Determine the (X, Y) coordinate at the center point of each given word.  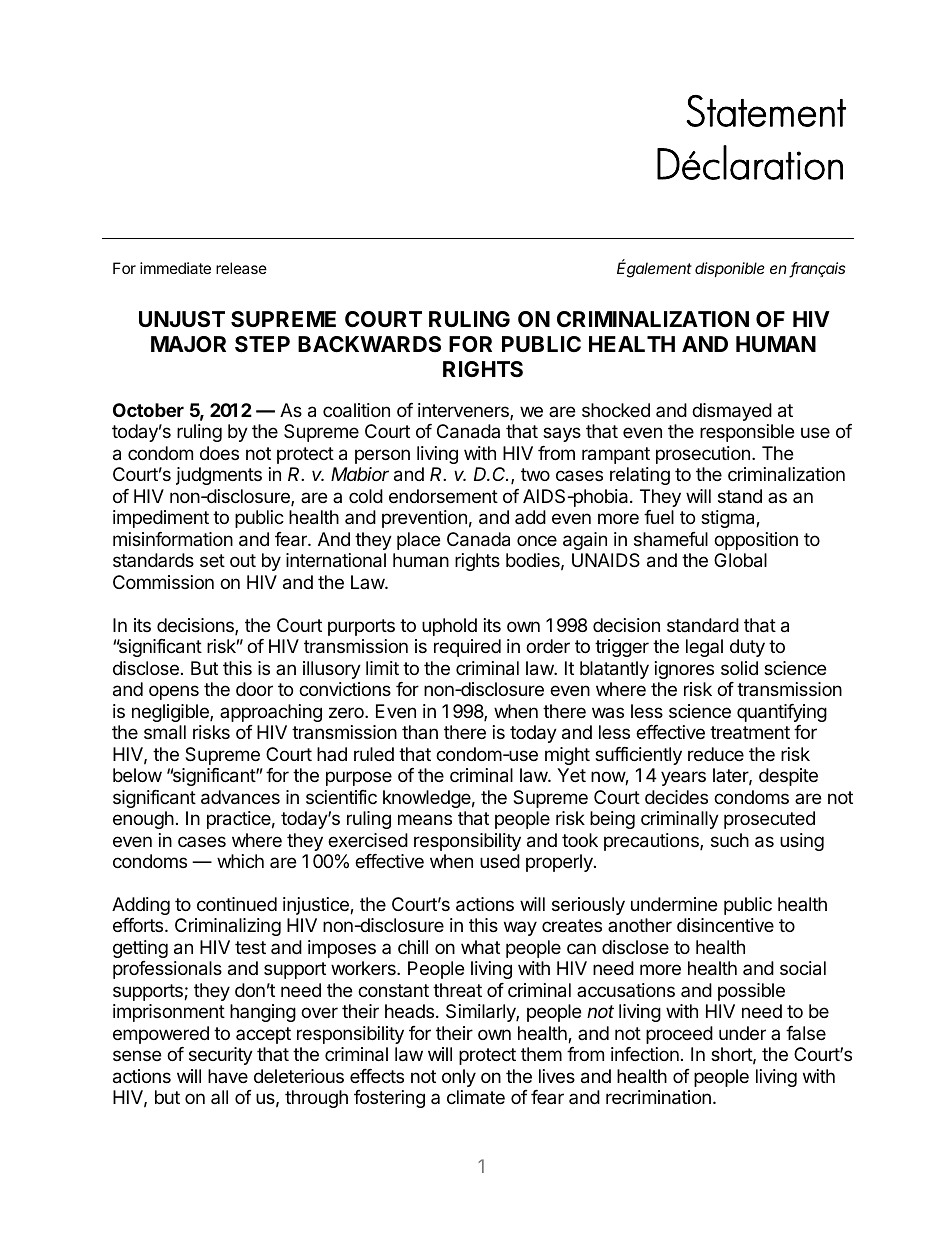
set (212, 560)
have (228, 1076)
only (459, 1078)
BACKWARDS (369, 344)
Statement (766, 111)
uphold (449, 627)
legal (704, 648)
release (241, 268)
